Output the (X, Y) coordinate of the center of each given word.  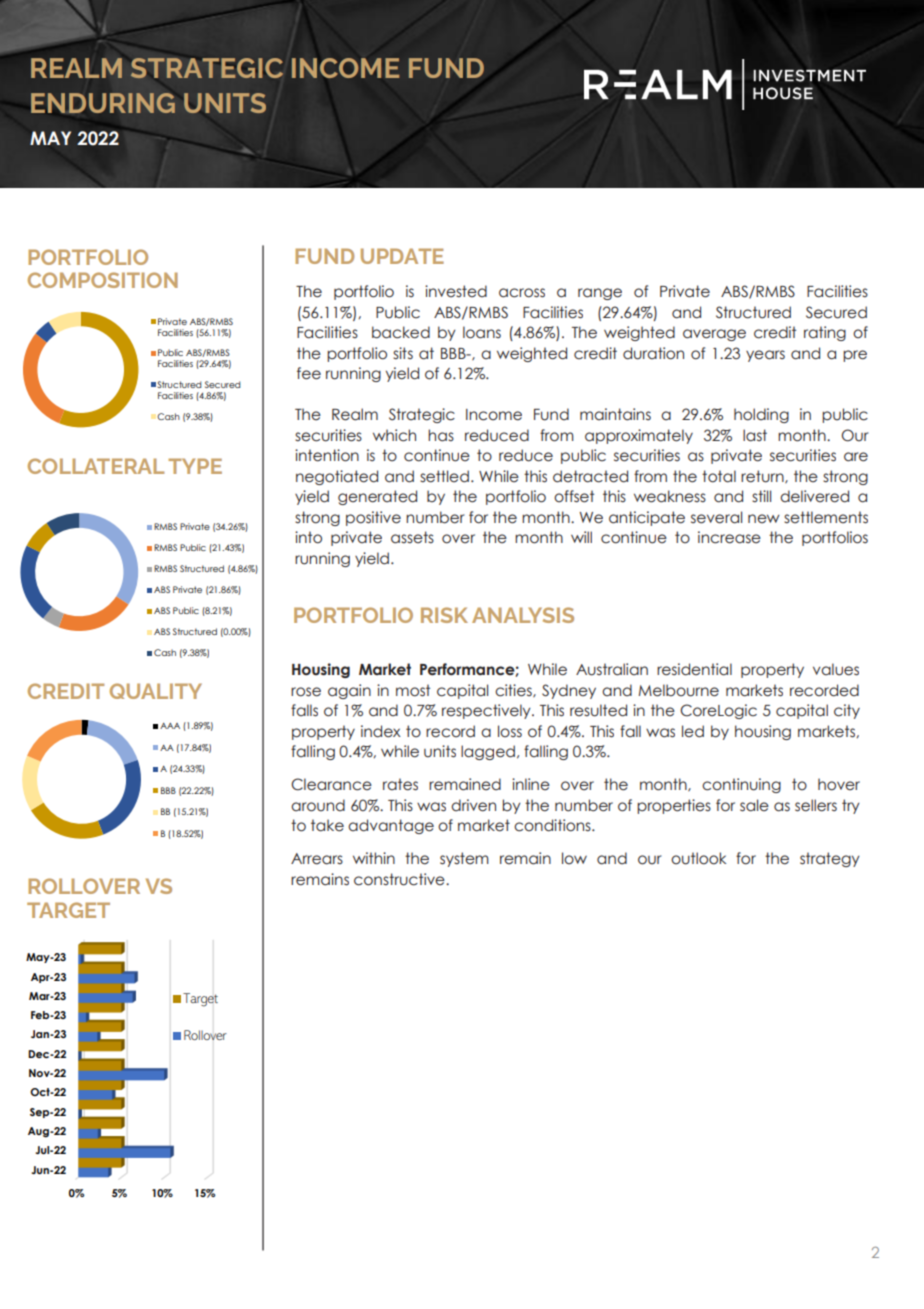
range (600, 294)
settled (444, 476)
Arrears (317, 859)
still (761, 496)
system (464, 859)
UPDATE (402, 256)
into (308, 537)
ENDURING (103, 103)
